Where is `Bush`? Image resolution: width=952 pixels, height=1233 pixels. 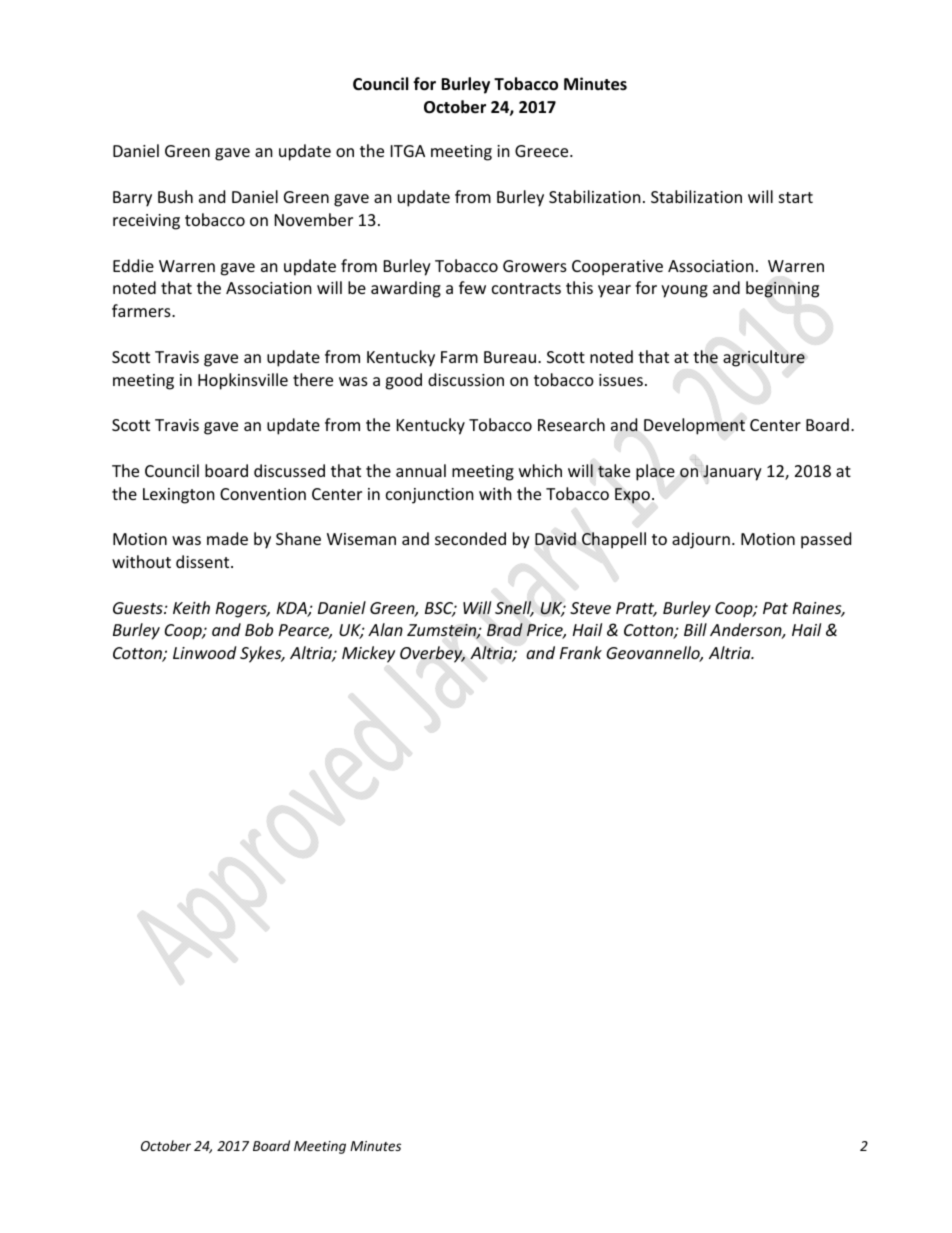 Bush is located at coordinates (175, 196).
